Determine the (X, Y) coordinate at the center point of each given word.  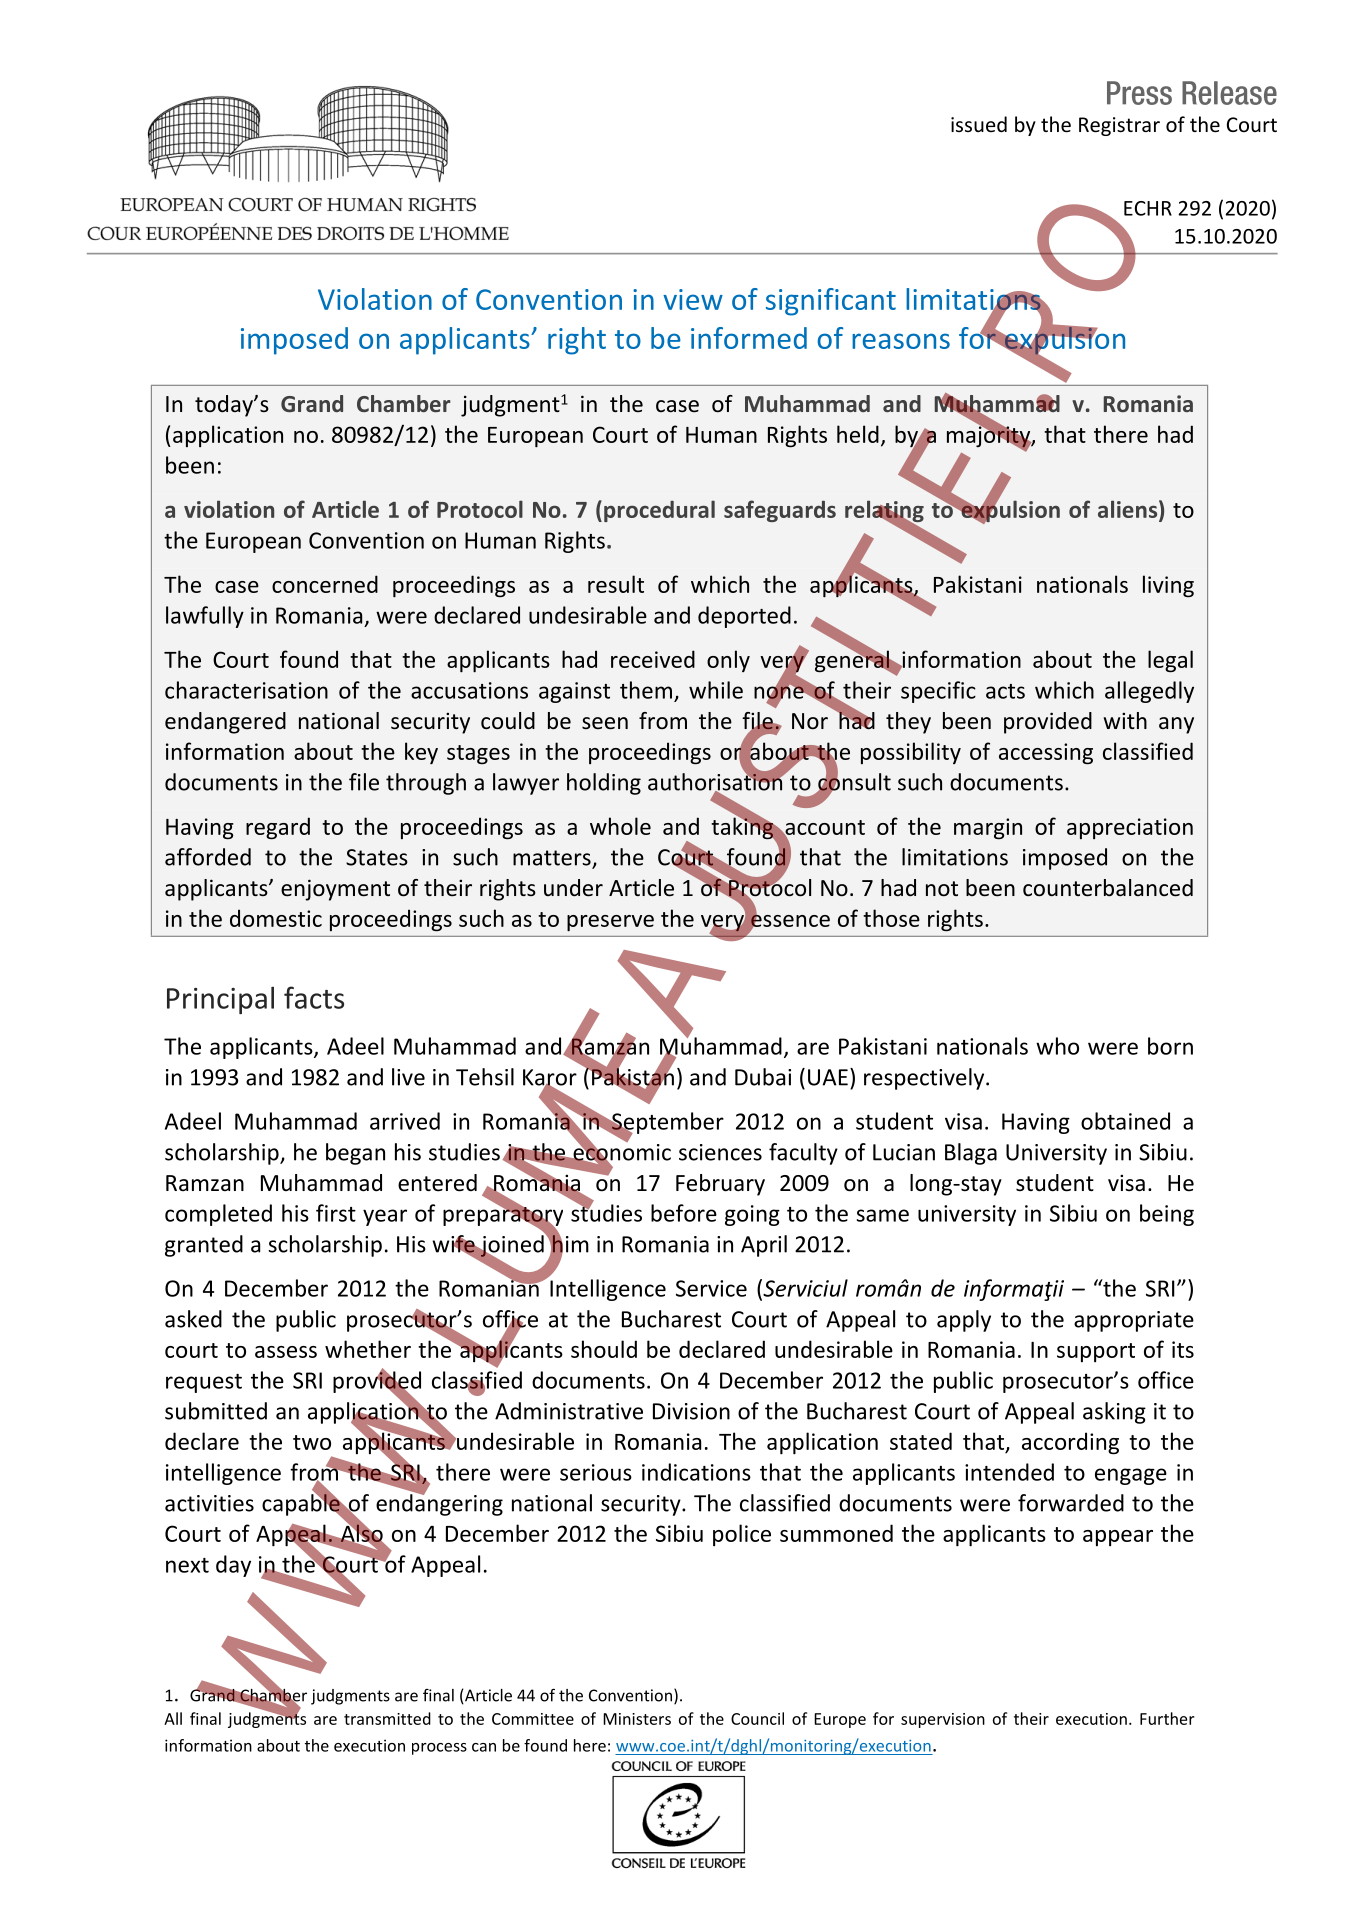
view (693, 299)
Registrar (1119, 126)
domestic (276, 918)
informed (749, 338)
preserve (610, 923)
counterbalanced (1108, 888)
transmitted (387, 1718)
